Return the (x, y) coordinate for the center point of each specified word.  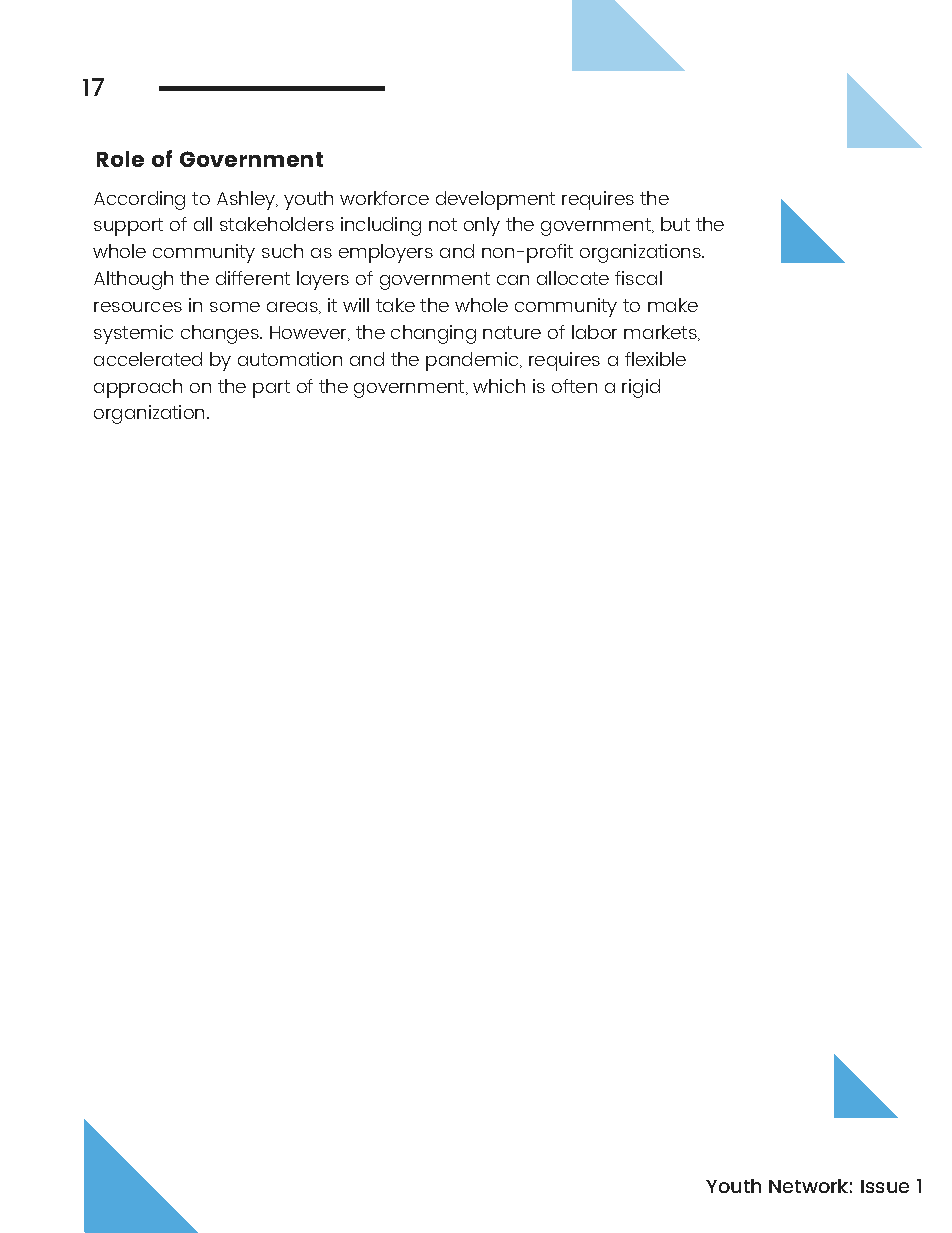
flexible (655, 359)
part (271, 389)
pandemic (472, 361)
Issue (885, 1186)
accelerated (148, 359)
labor (594, 332)
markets (661, 333)
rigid (641, 388)
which (499, 386)
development (495, 200)
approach (138, 388)
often (574, 386)
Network (808, 1186)
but (675, 224)
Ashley (247, 200)
